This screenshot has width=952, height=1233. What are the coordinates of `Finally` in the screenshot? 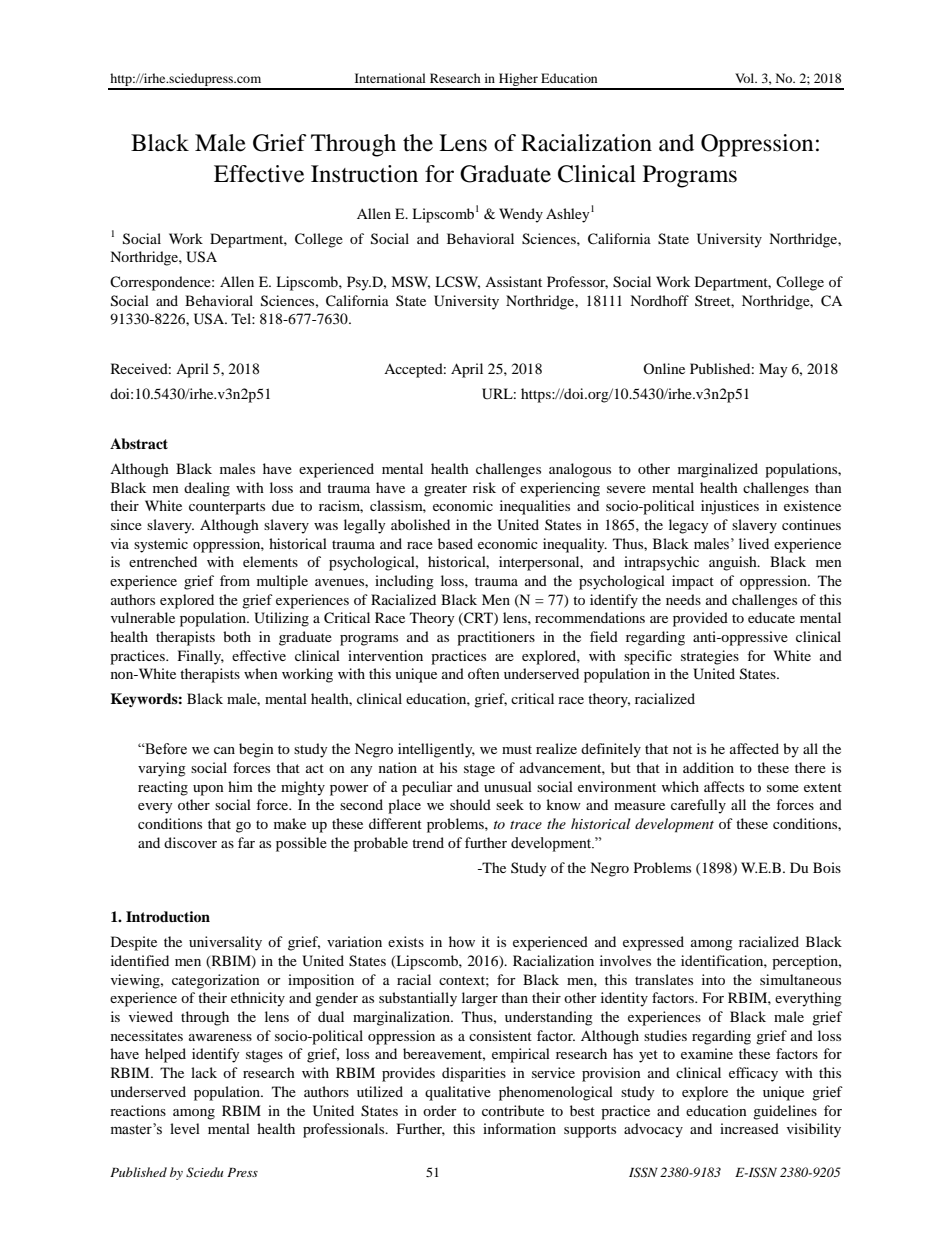 It's located at (201, 657).
